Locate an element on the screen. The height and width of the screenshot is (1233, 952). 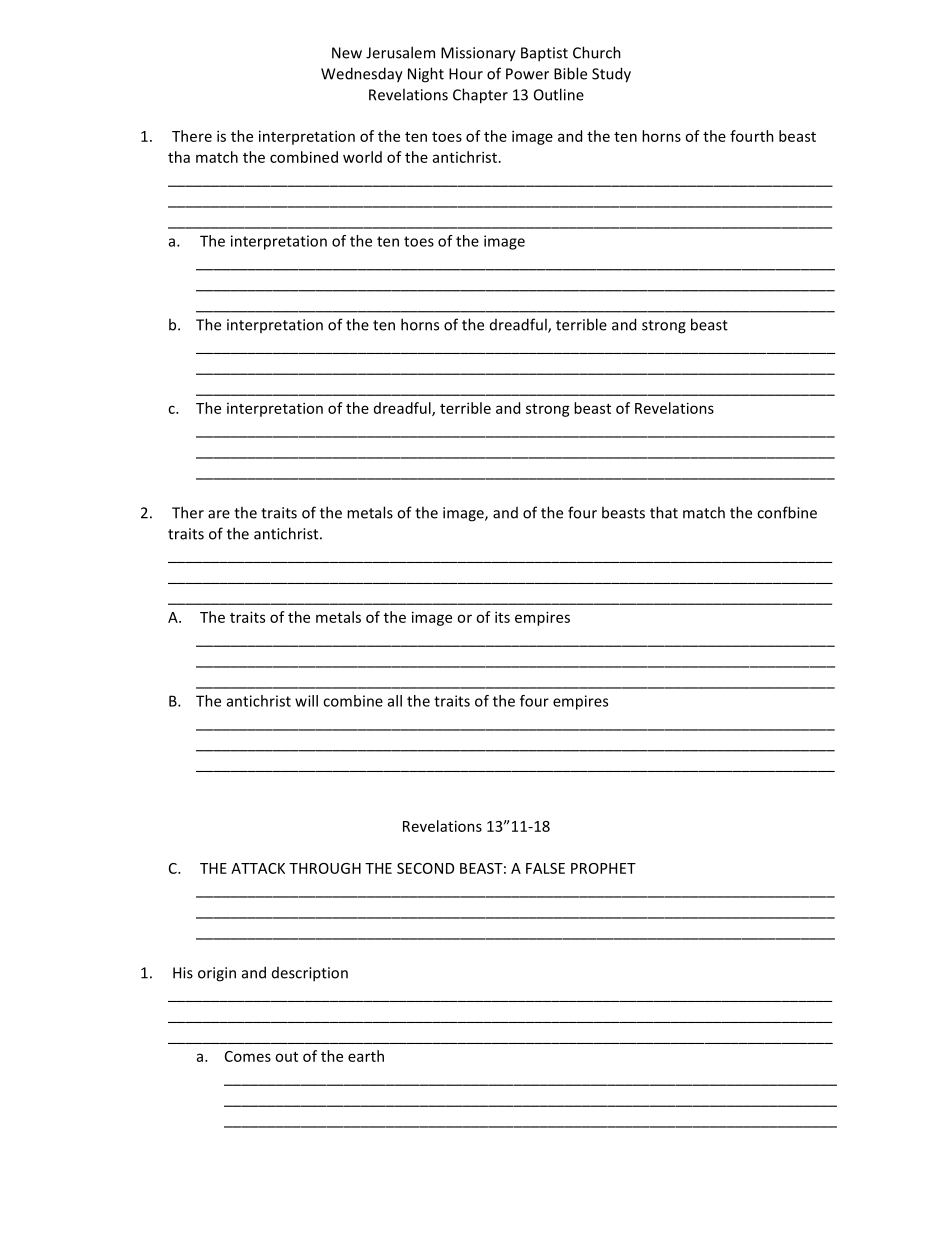
PROPHET is located at coordinates (603, 868).
